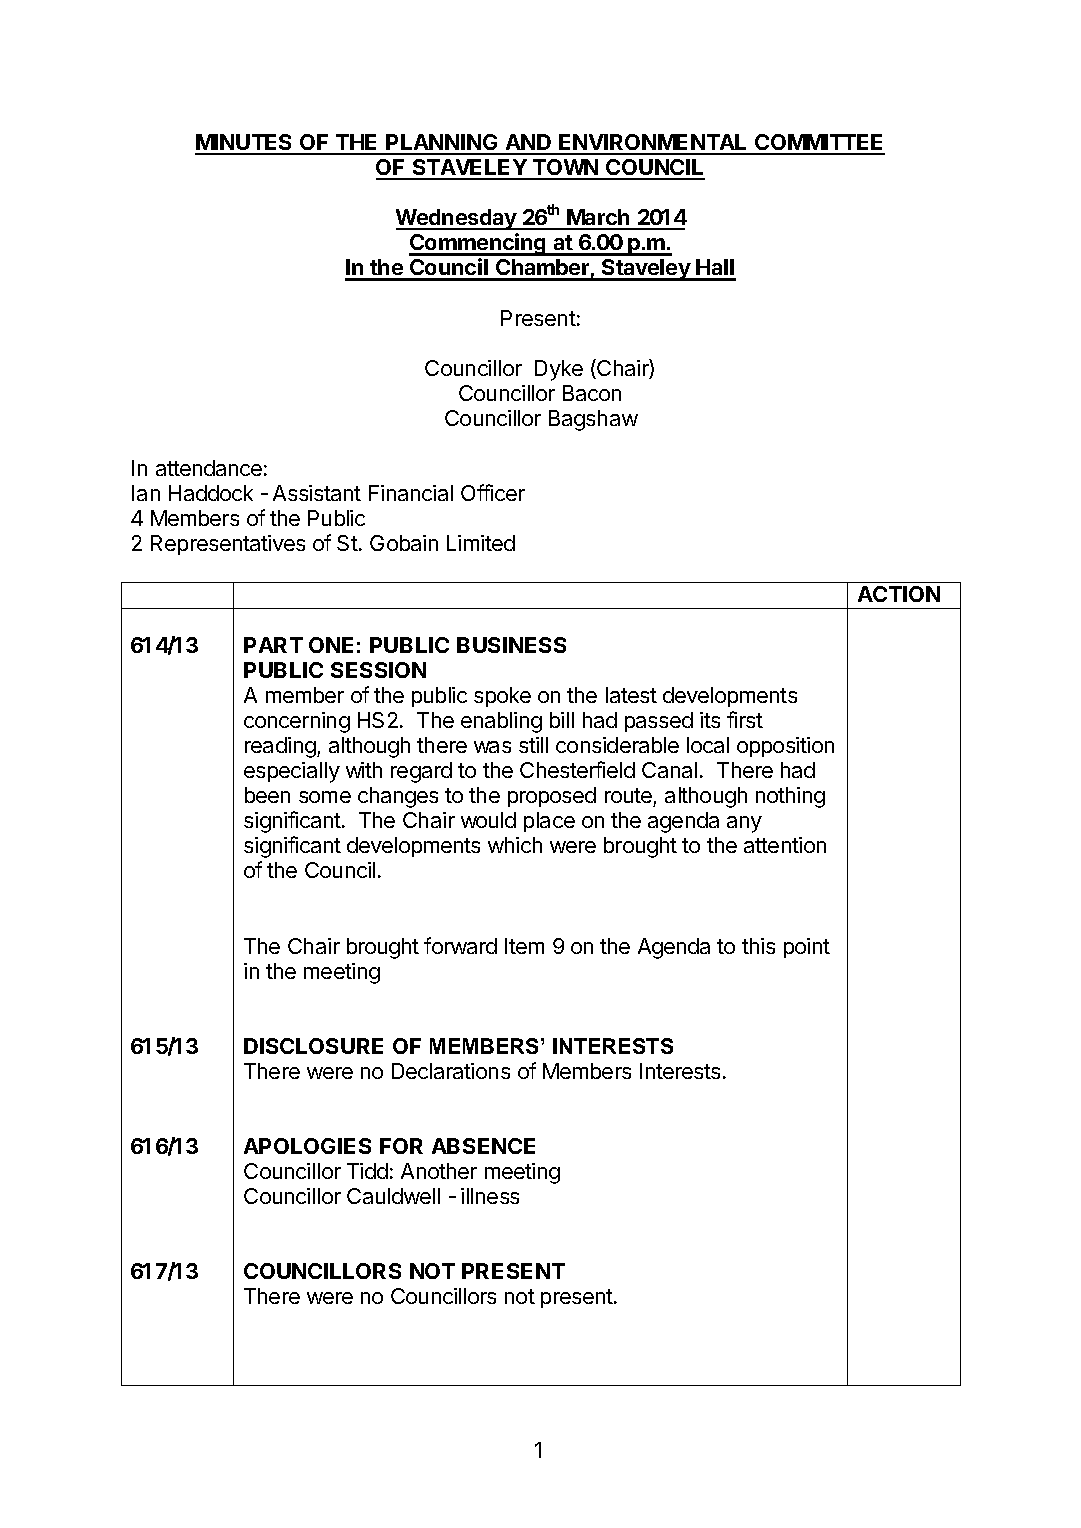  I want to click on been, so click(267, 795).
